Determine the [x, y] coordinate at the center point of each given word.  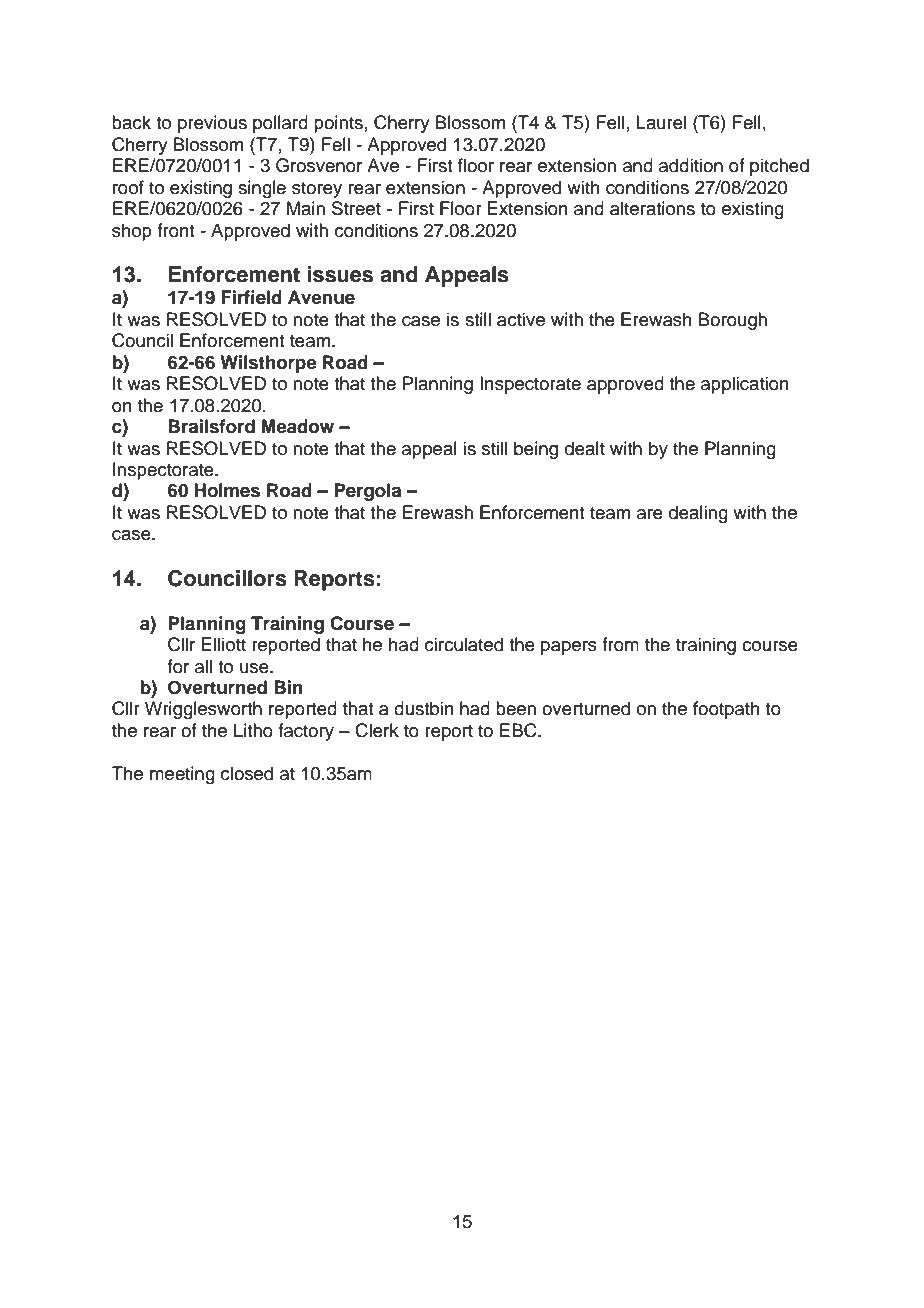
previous [212, 124]
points [338, 124]
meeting [182, 775]
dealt [585, 448]
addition [691, 165]
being [536, 450]
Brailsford [211, 426]
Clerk [377, 730]
